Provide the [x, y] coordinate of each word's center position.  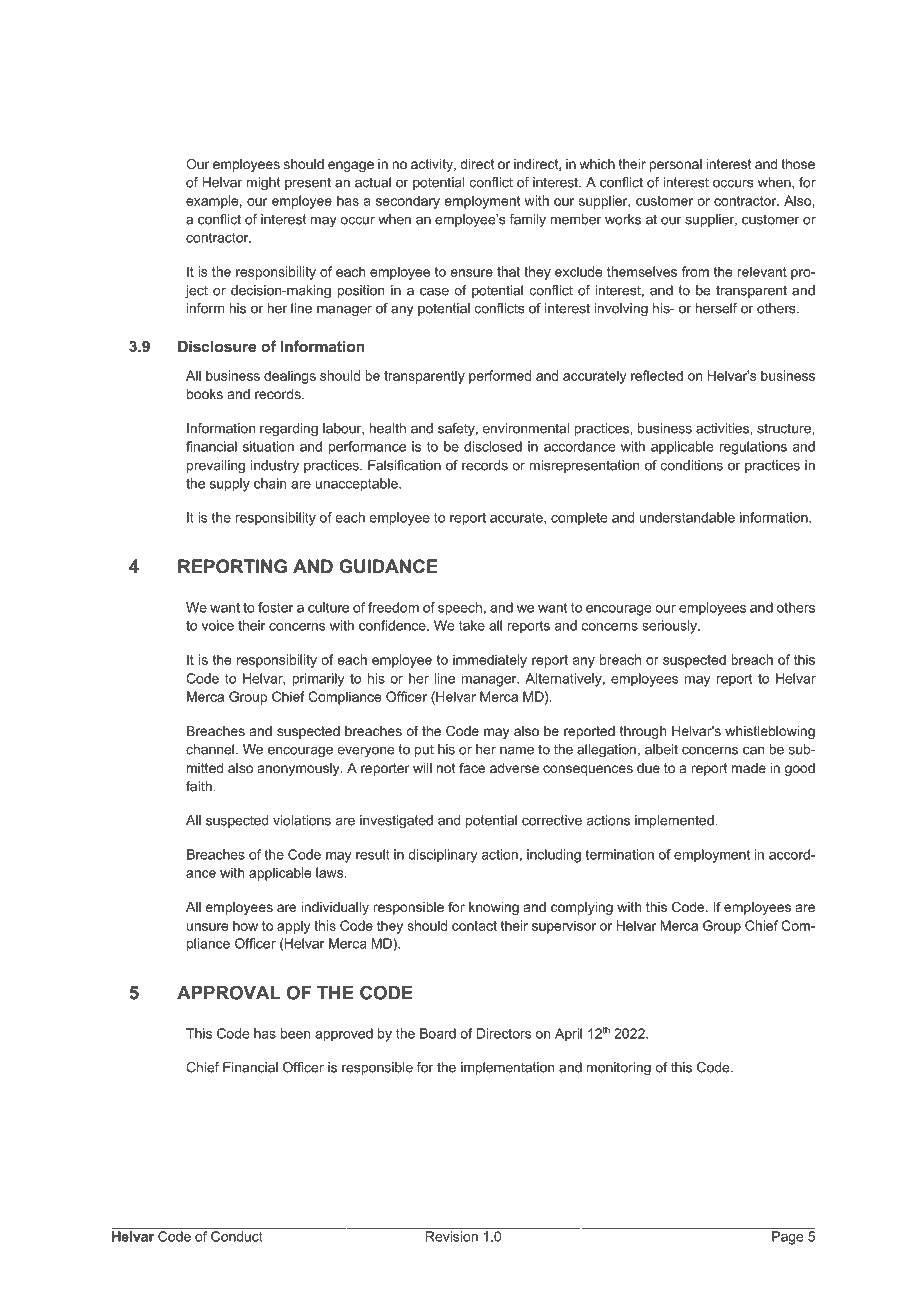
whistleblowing [770, 732]
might [263, 184]
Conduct [237, 1236]
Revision [452, 1236]
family [527, 220]
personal [675, 165]
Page [787, 1238]
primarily [318, 680]
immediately [490, 661]
